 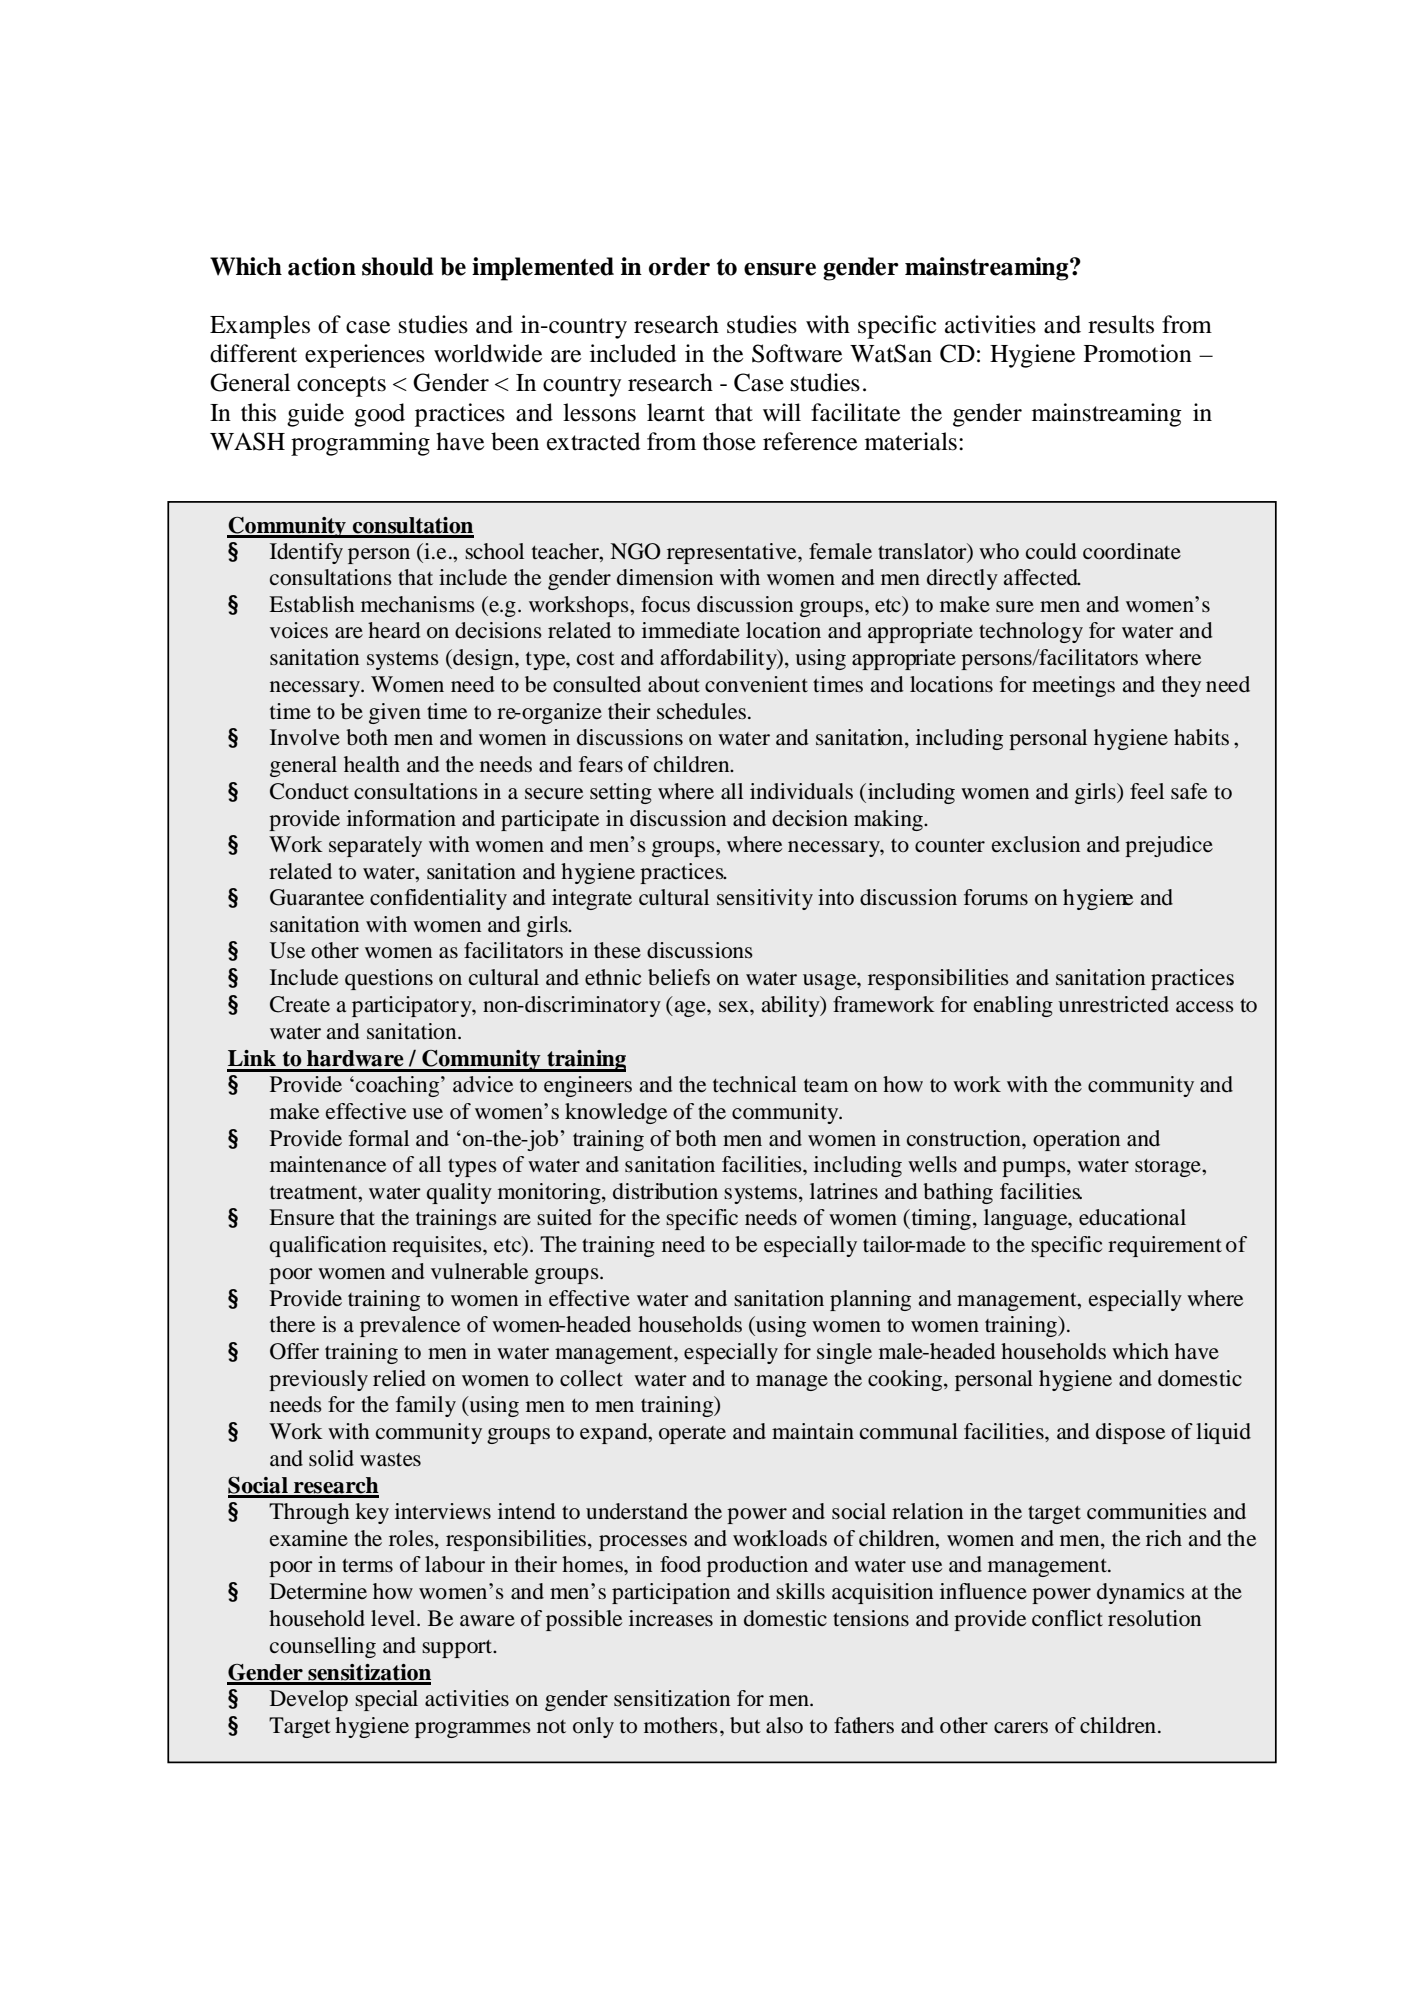 What do you see at coordinates (1121, 324) in the image?
I see `results` at bounding box center [1121, 324].
